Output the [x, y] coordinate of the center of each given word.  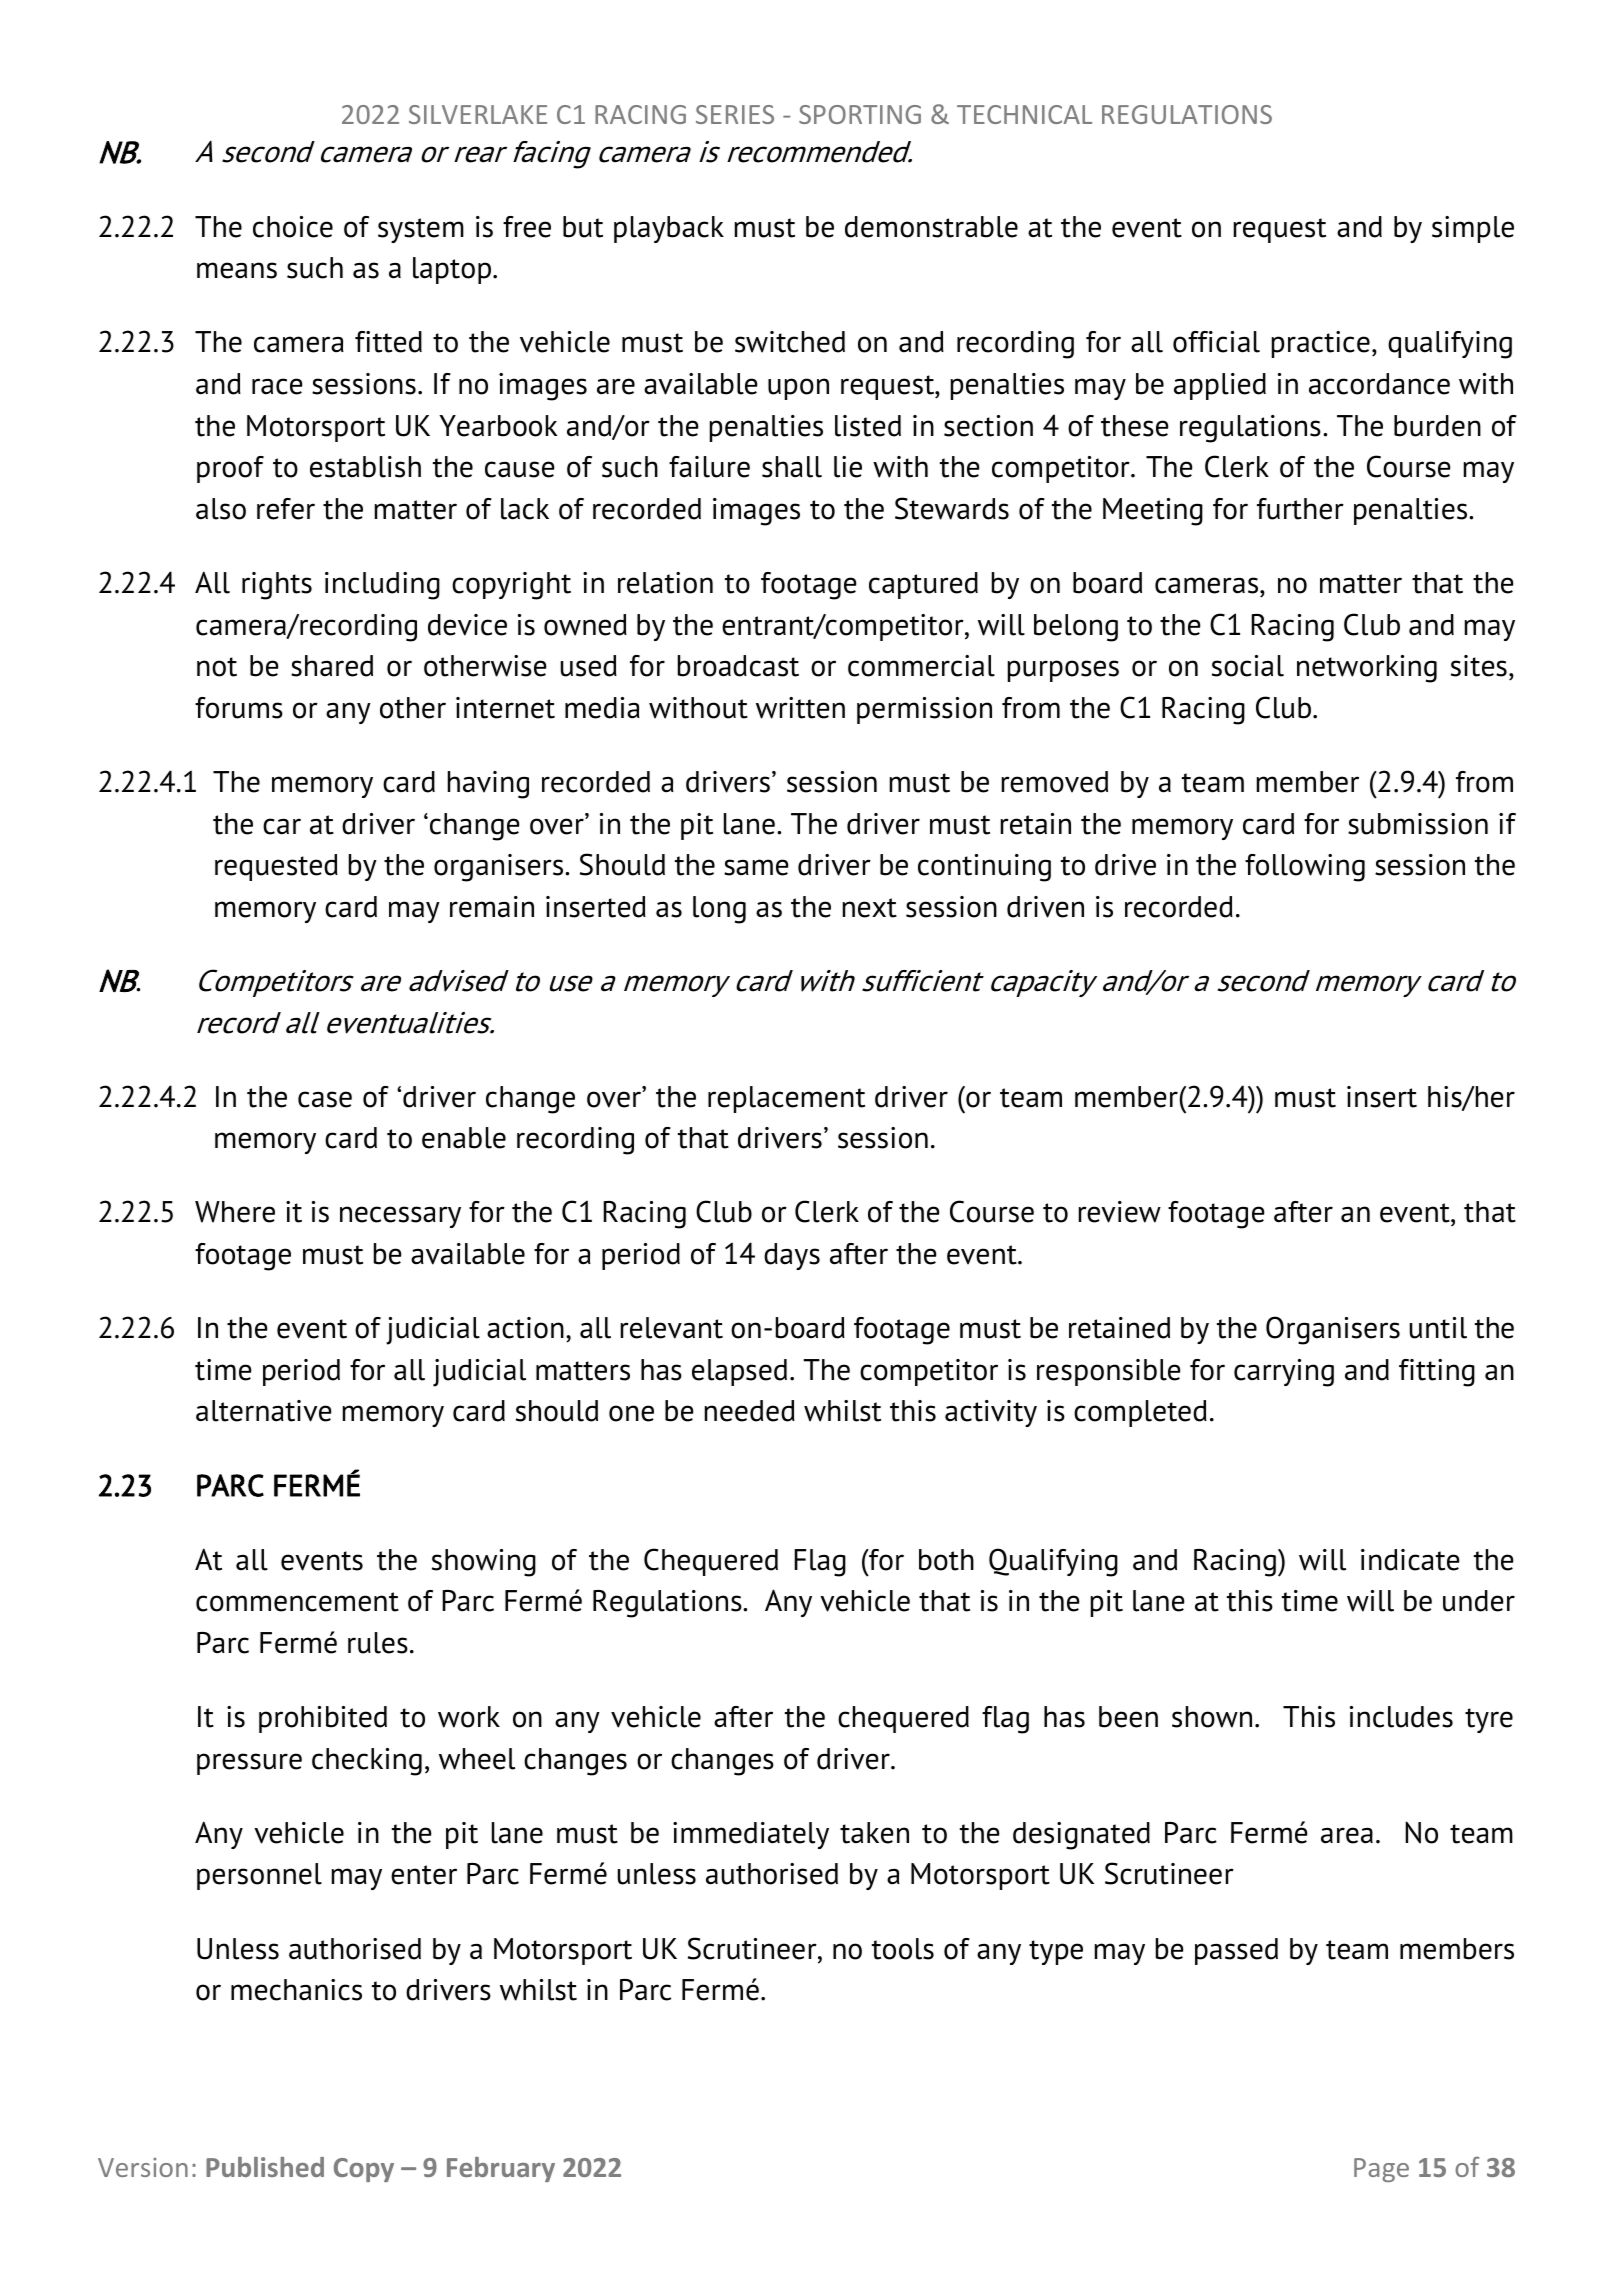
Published [265, 2167]
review [1120, 1212]
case [325, 1099]
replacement [786, 1099]
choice [293, 227]
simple [1473, 229]
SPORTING [860, 114]
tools [903, 1949]
